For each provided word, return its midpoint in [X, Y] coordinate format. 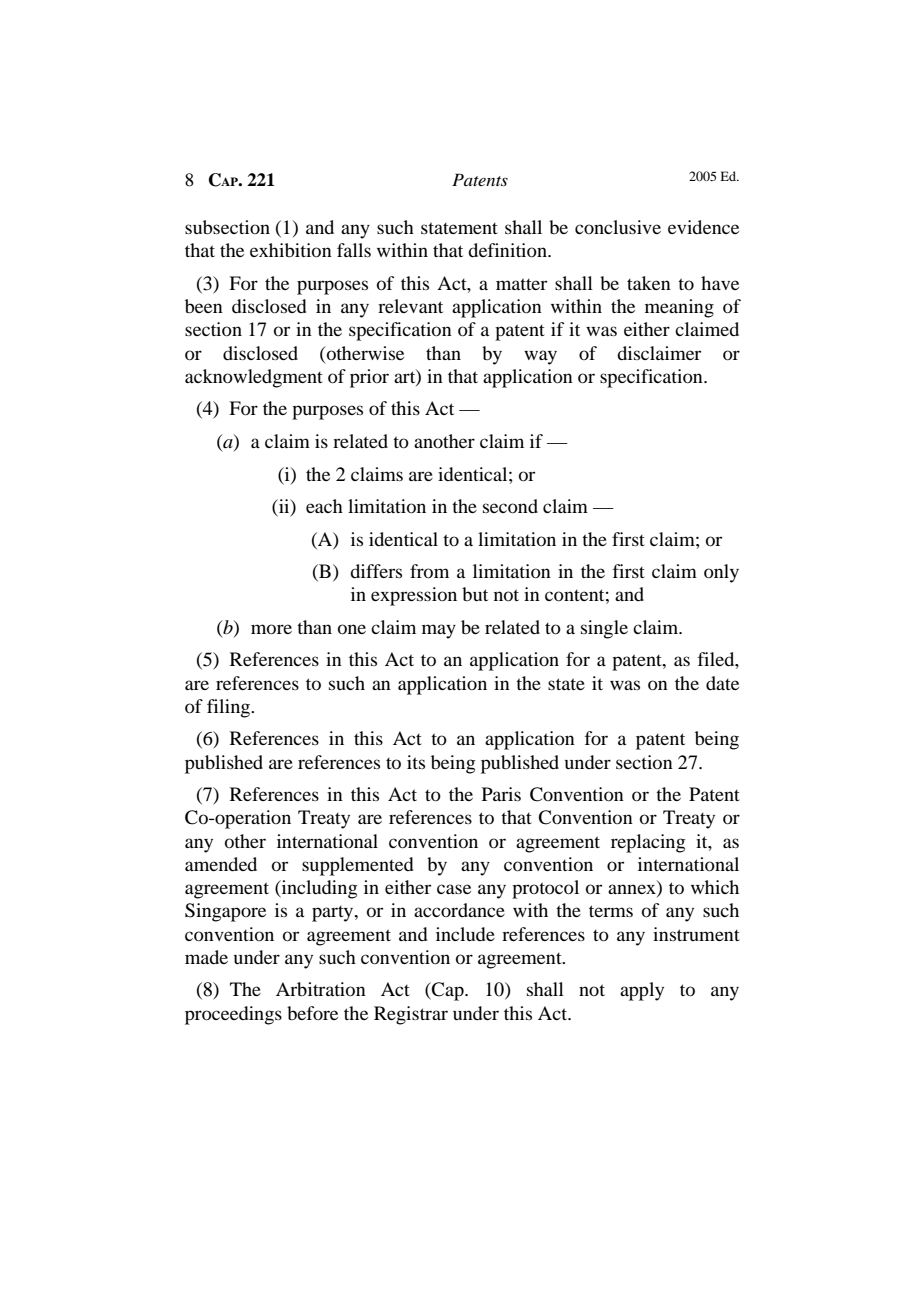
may [439, 631]
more [271, 629]
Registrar [411, 1015]
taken [649, 283]
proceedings [233, 1015]
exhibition [291, 250]
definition [508, 250]
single [604, 629]
